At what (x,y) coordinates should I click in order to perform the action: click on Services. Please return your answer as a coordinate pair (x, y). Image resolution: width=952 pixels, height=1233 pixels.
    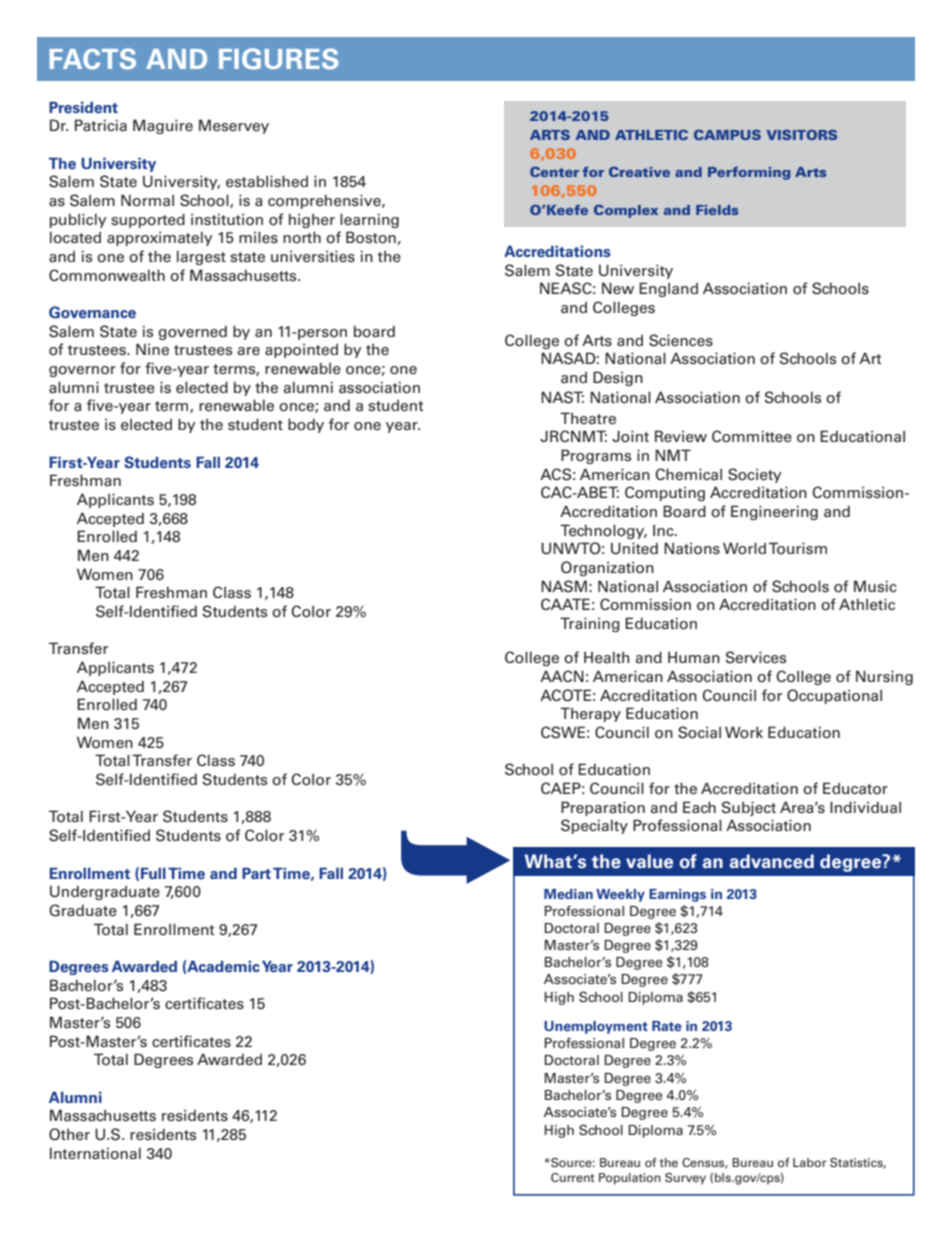
    Looking at the image, I should click on (756, 657).
